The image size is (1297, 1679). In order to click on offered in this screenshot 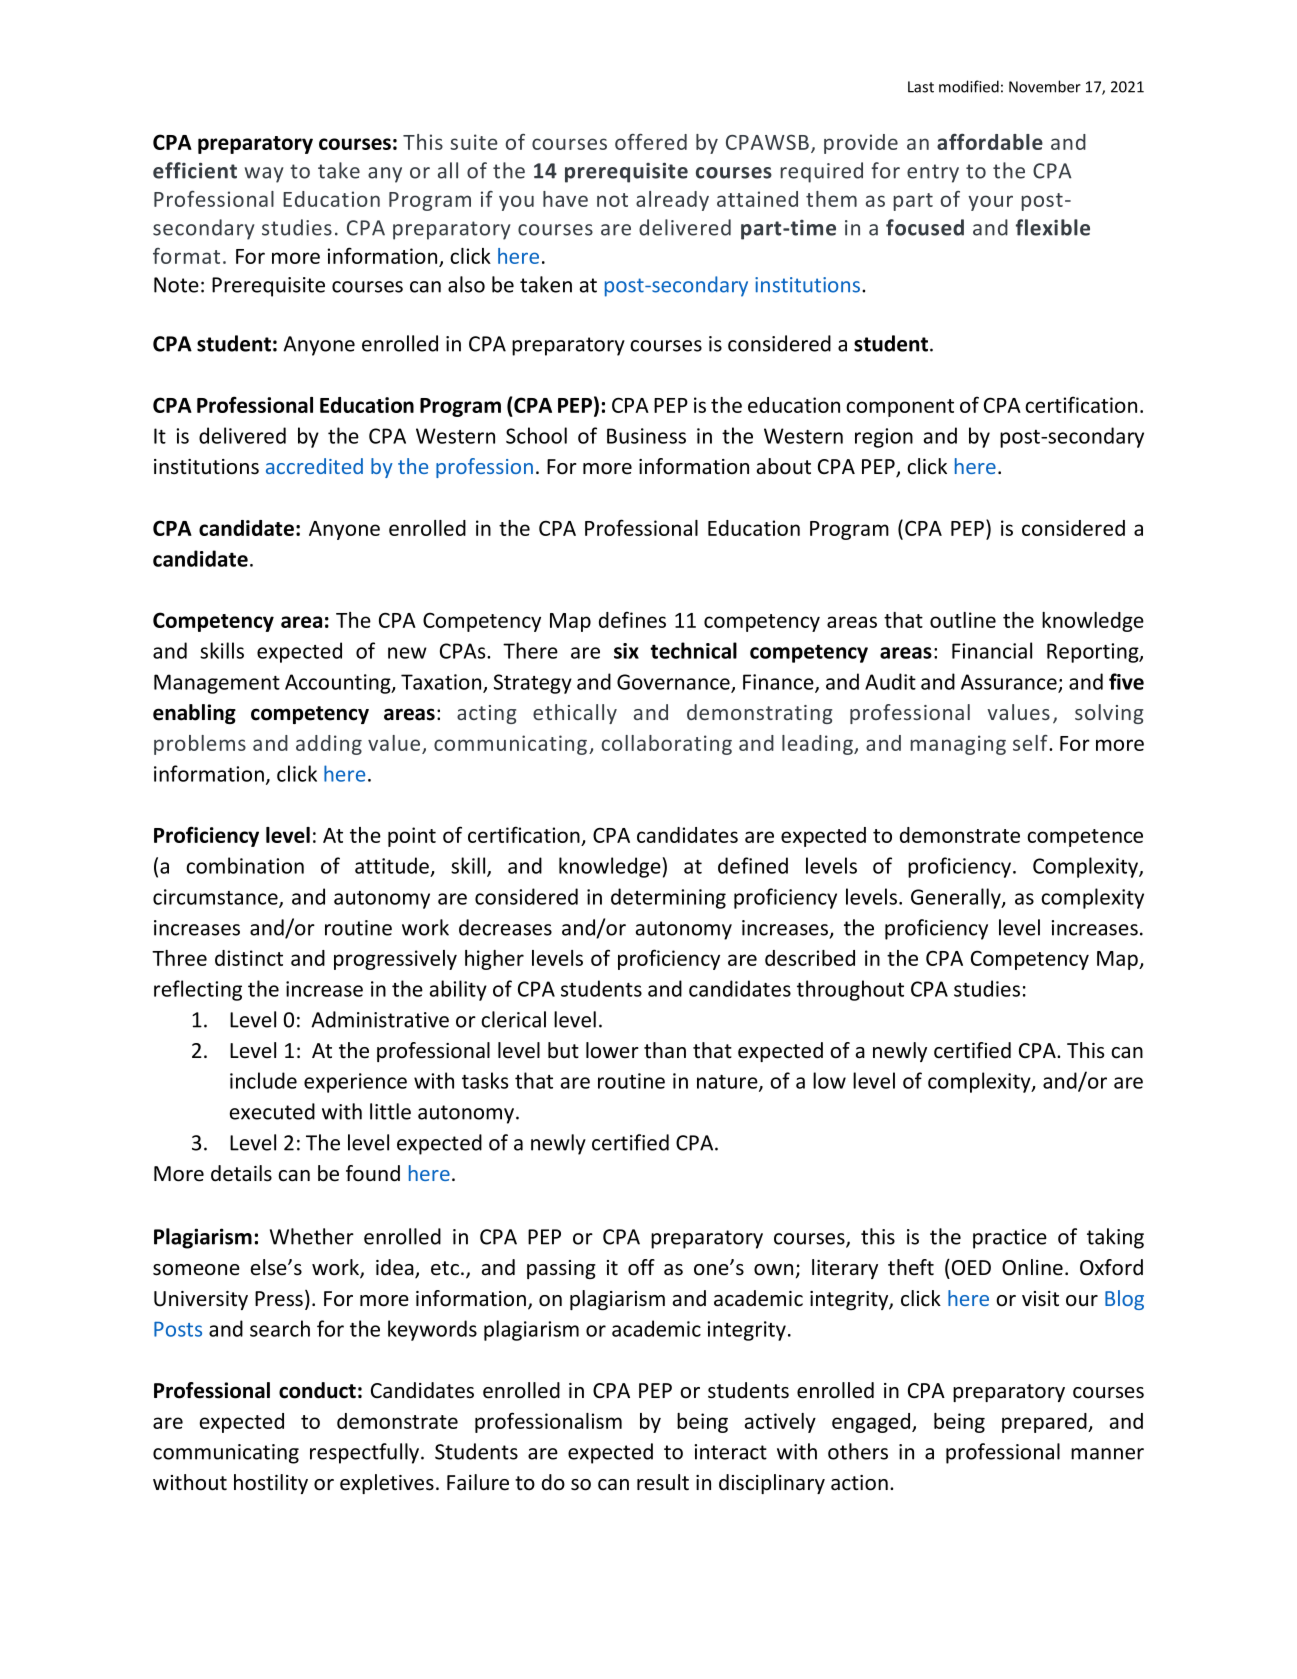, I will do `click(651, 142)`.
